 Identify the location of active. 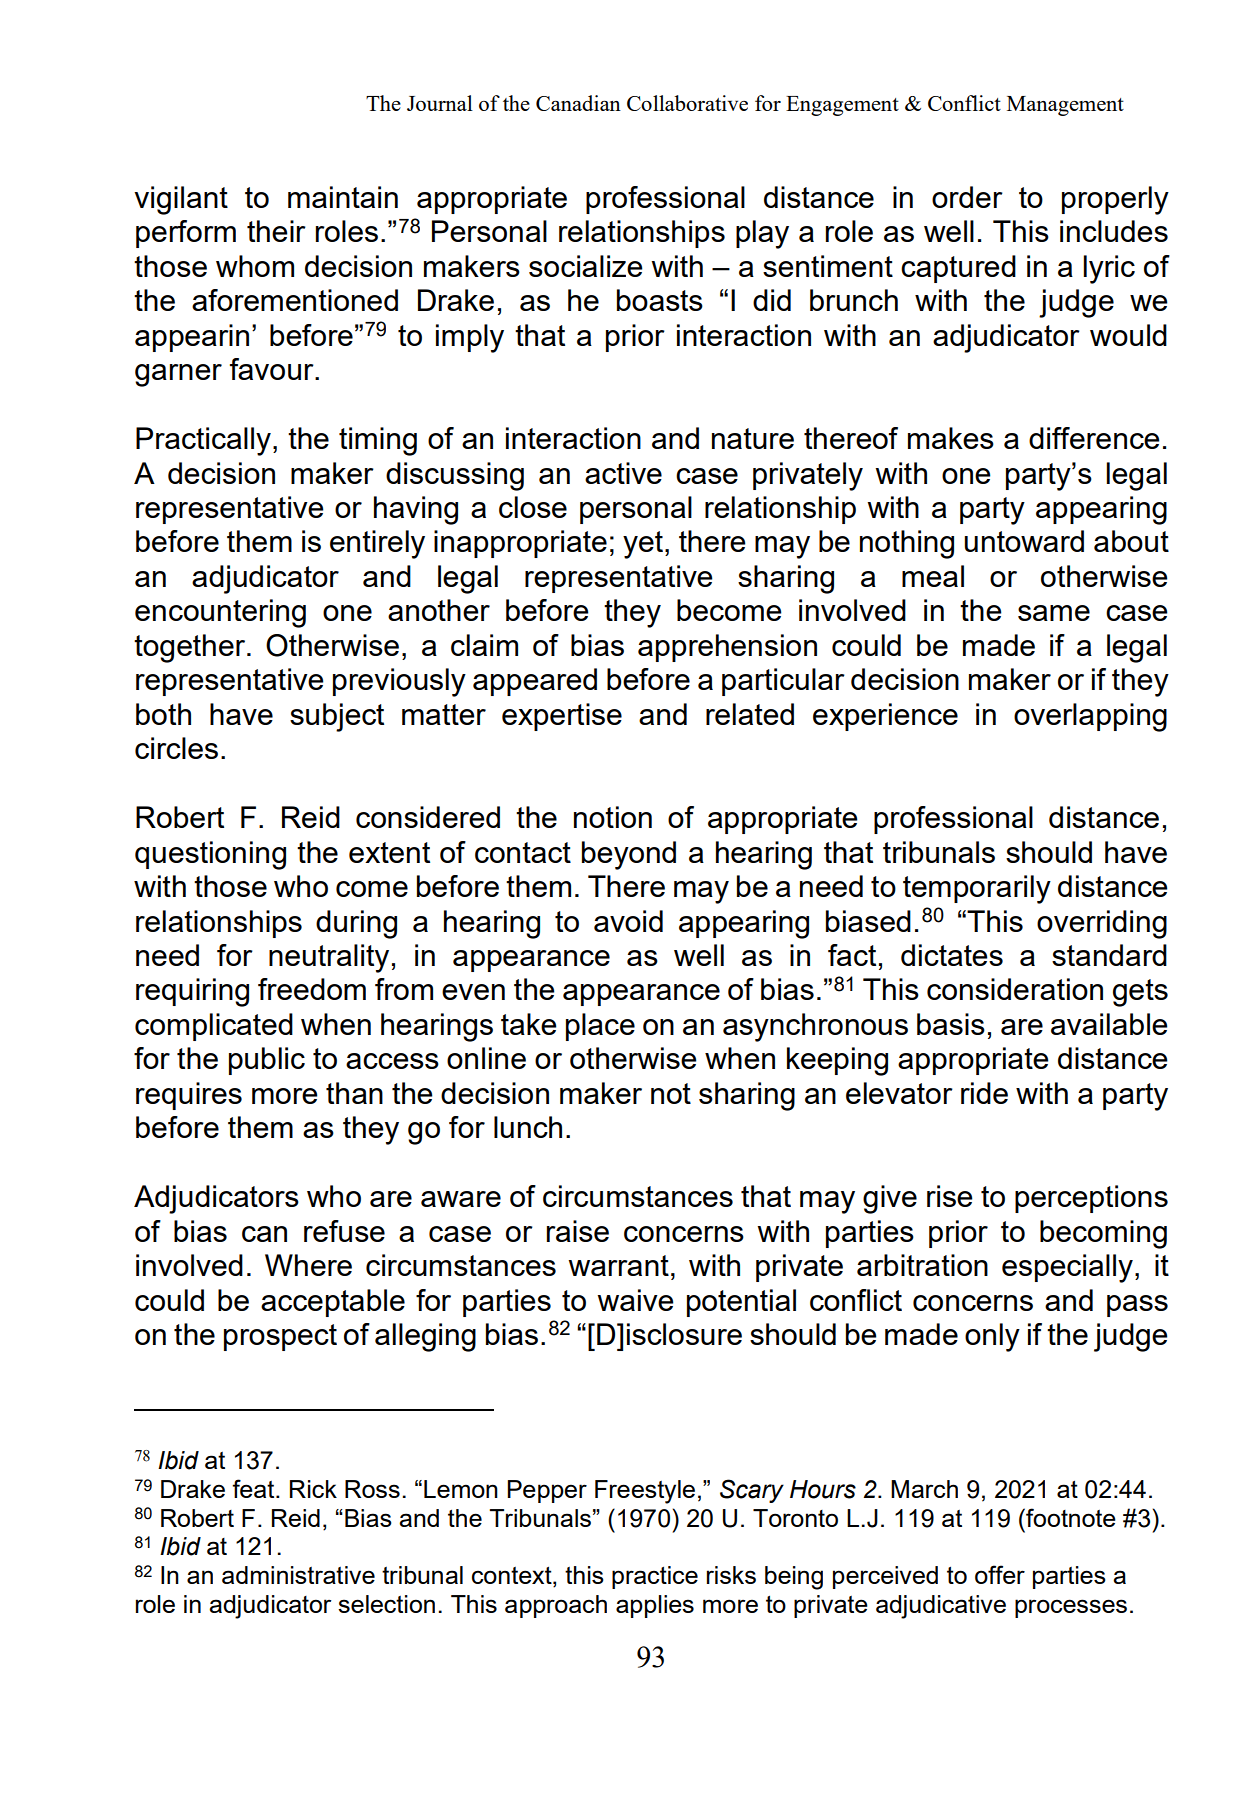
(623, 473).
